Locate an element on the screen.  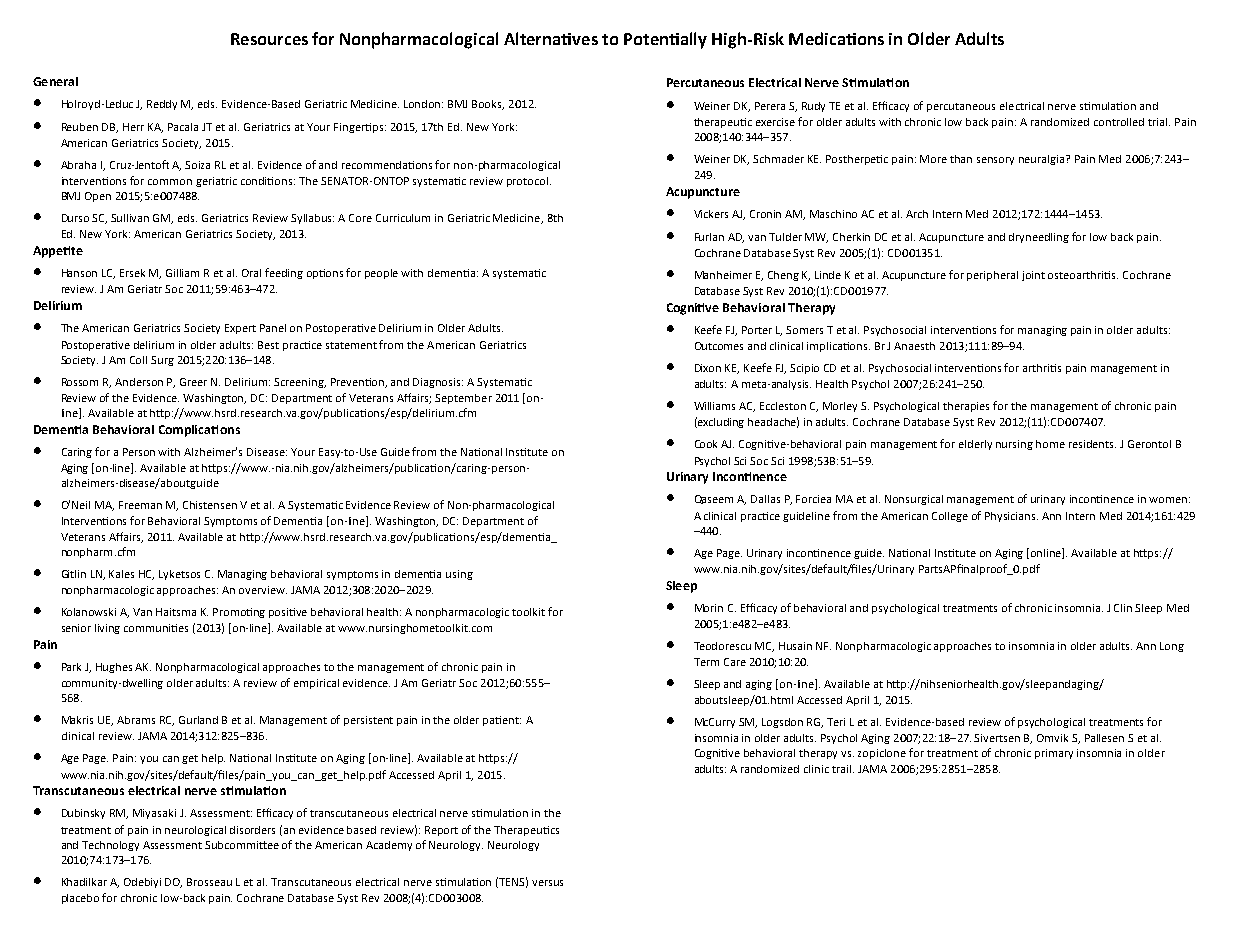
Potentially is located at coordinates (665, 40).
